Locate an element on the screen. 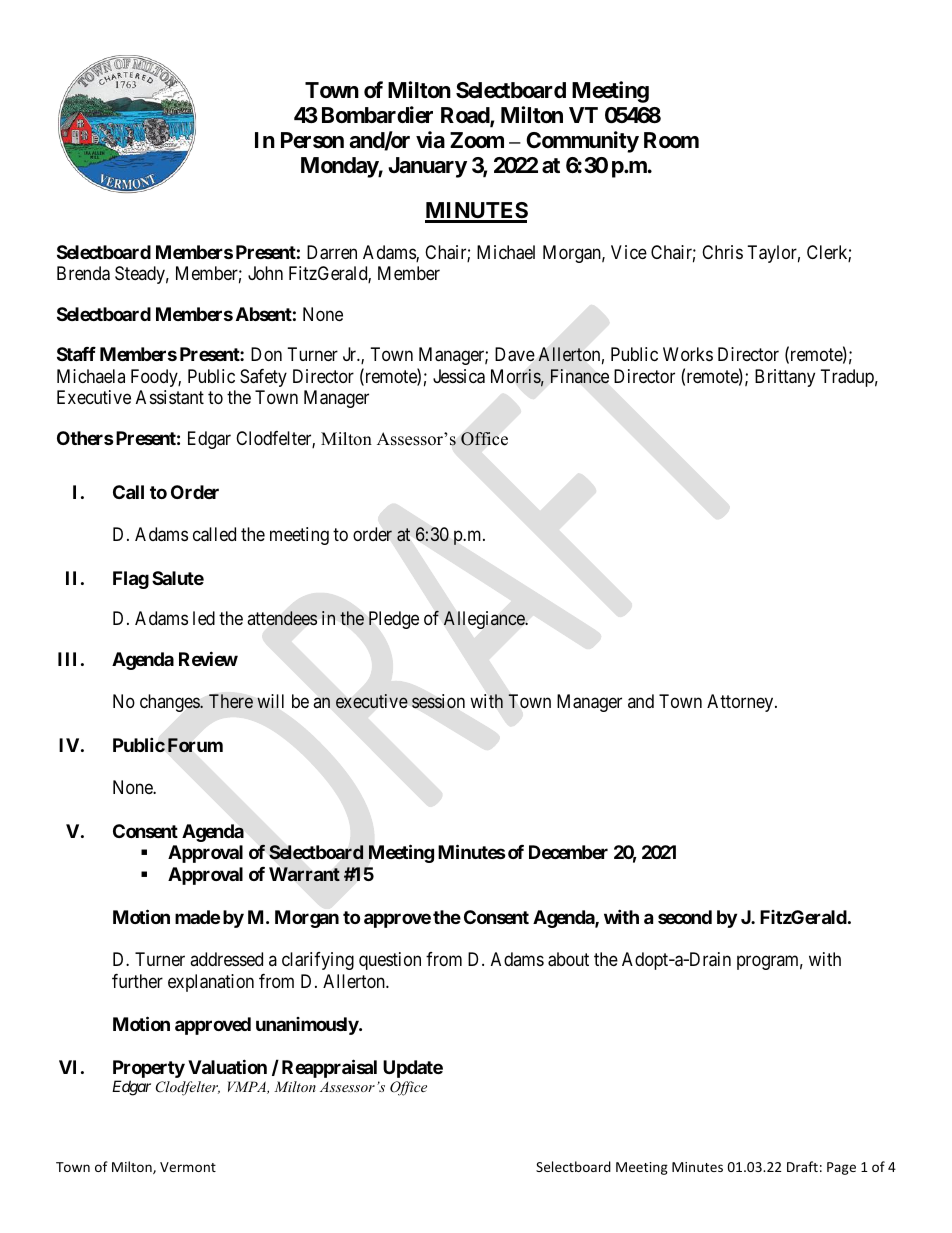 The height and width of the screenshot is (1233, 952). Brittany is located at coordinates (785, 378).
